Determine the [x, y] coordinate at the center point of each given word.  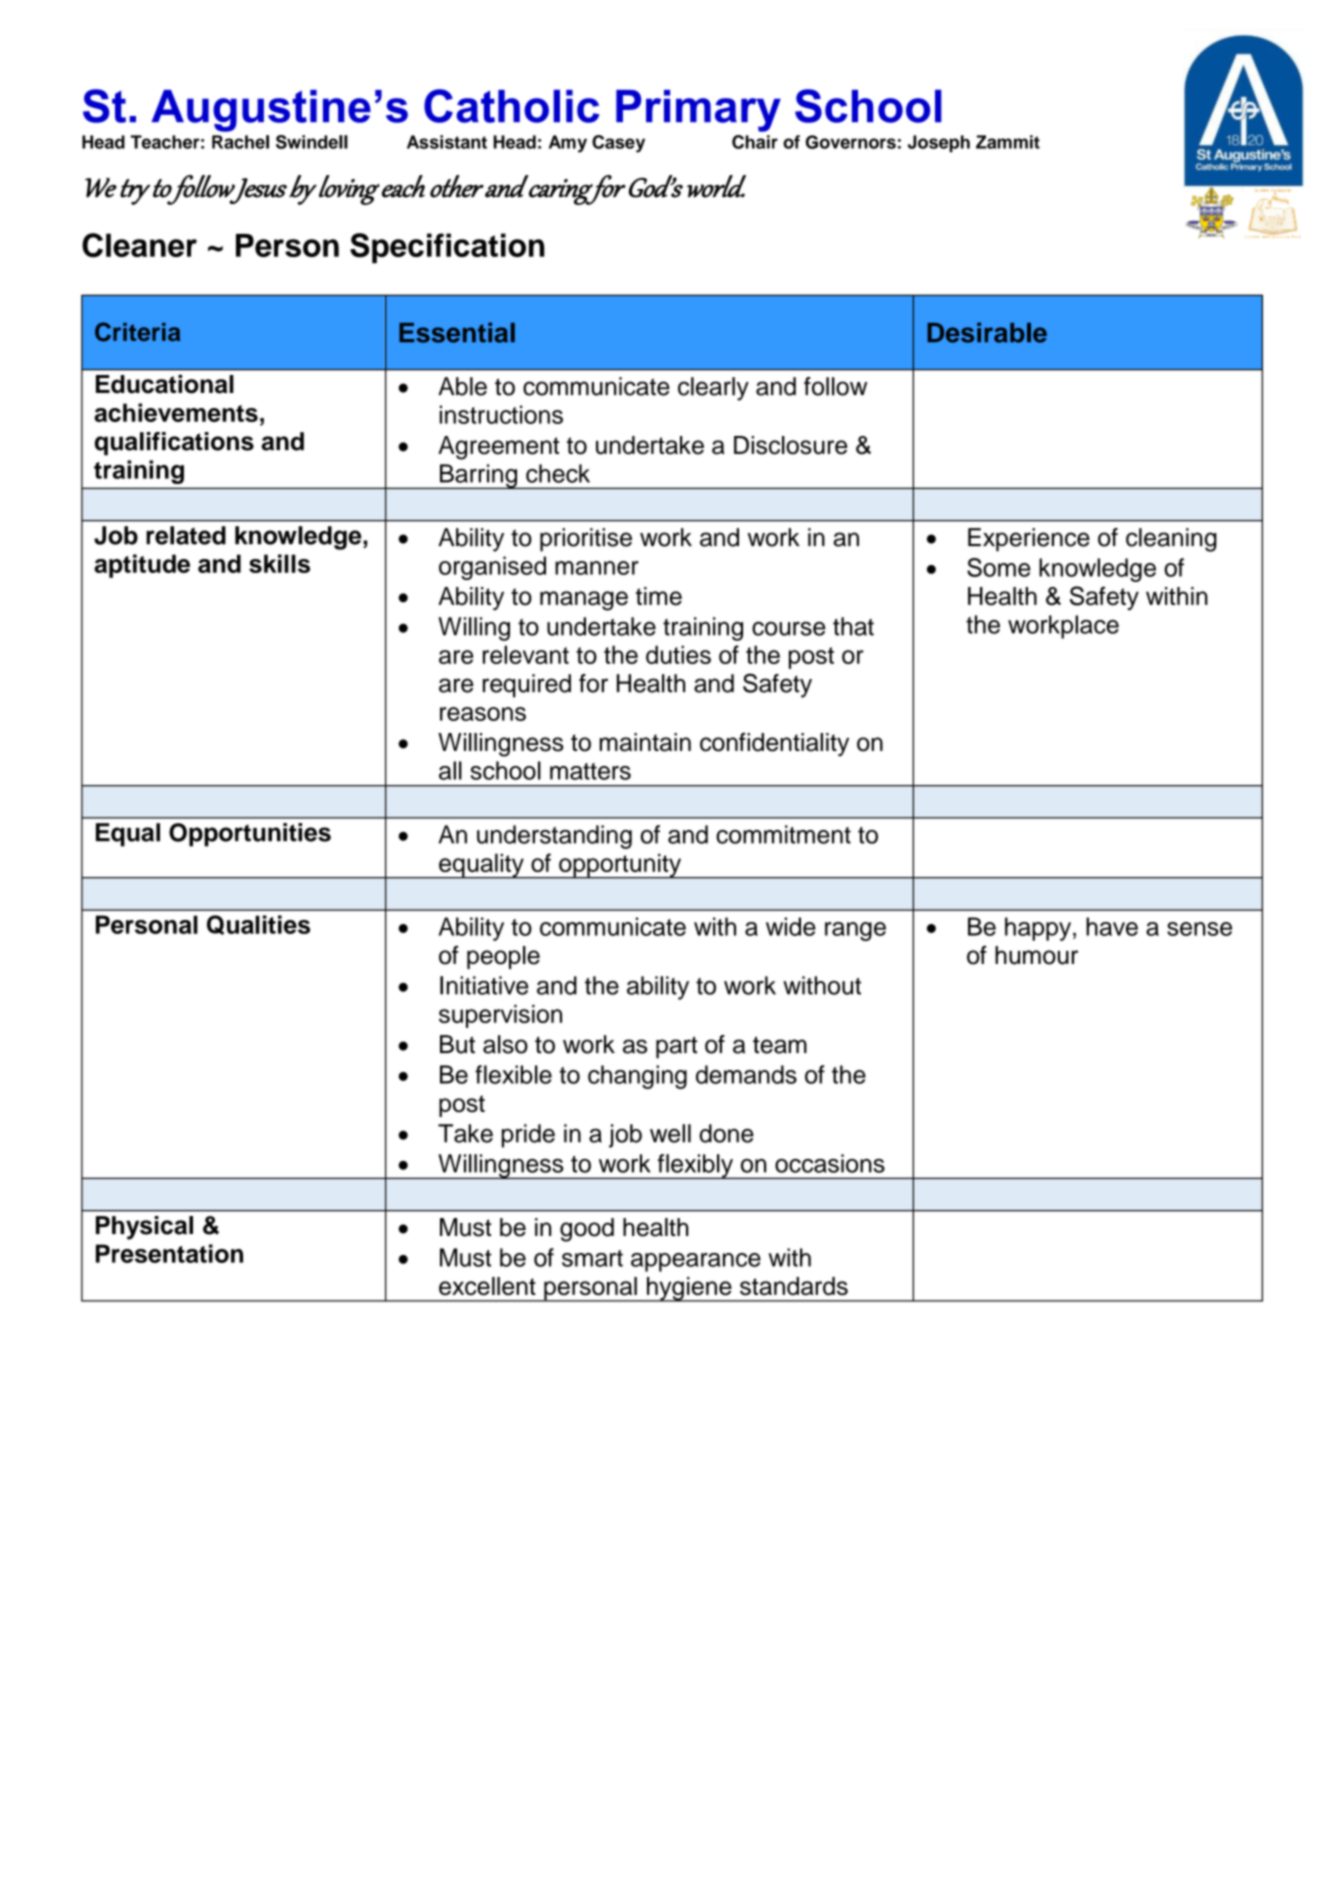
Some [999, 567]
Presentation [169, 1253]
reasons [483, 714]
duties [678, 654]
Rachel [240, 142]
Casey [618, 144]
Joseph [939, 144]
